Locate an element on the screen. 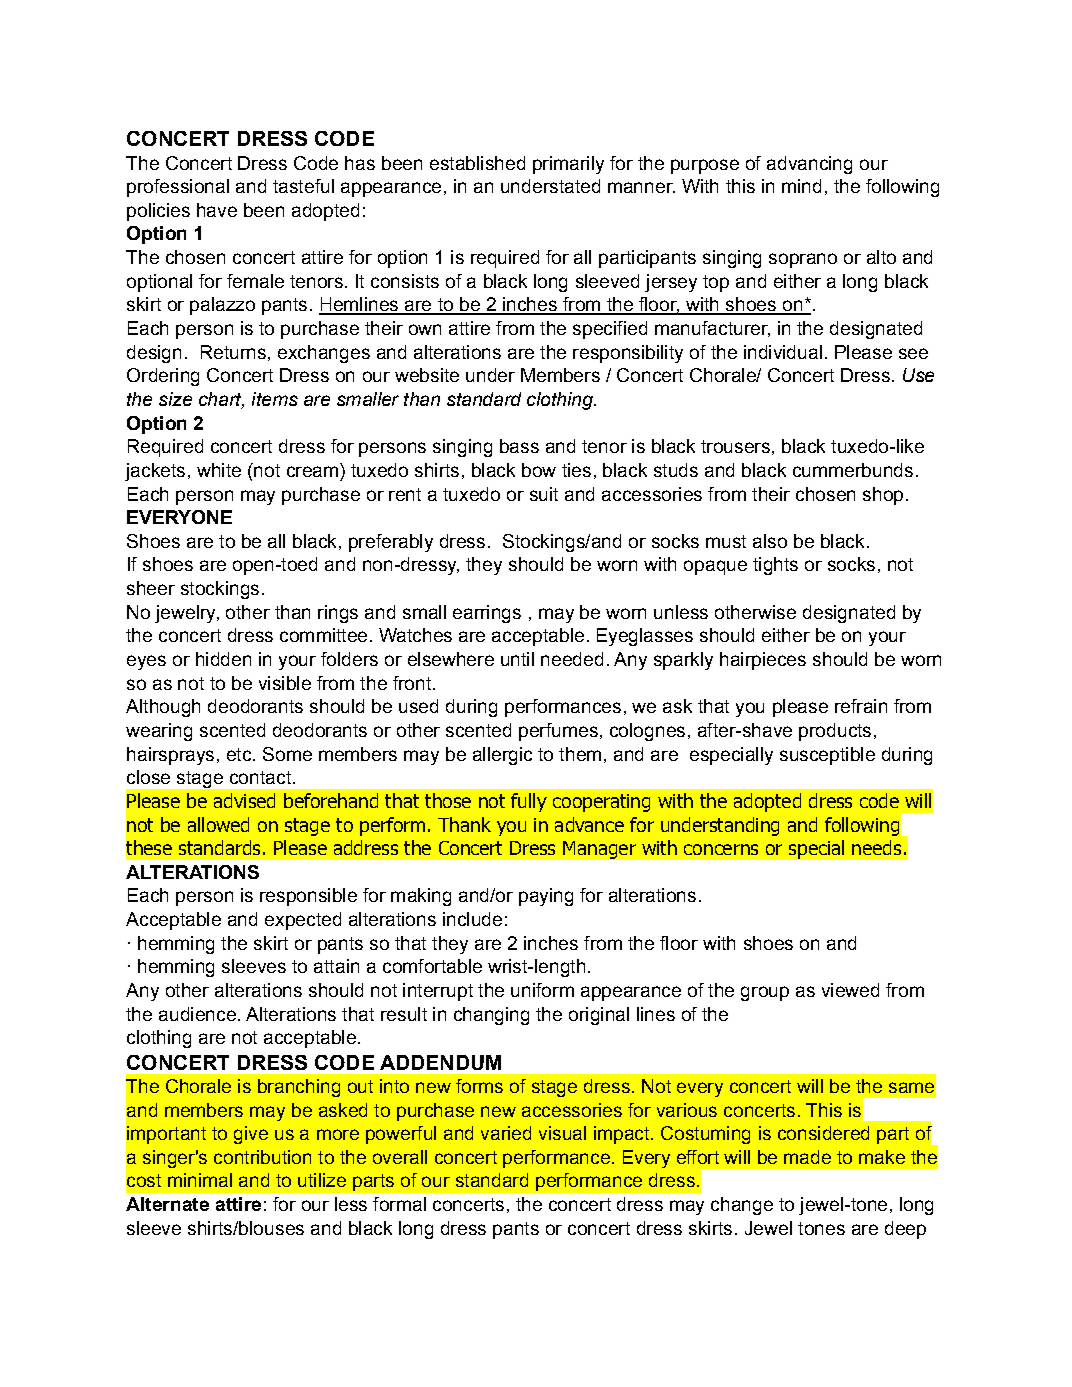  white is located at coordinates (219, 470).
